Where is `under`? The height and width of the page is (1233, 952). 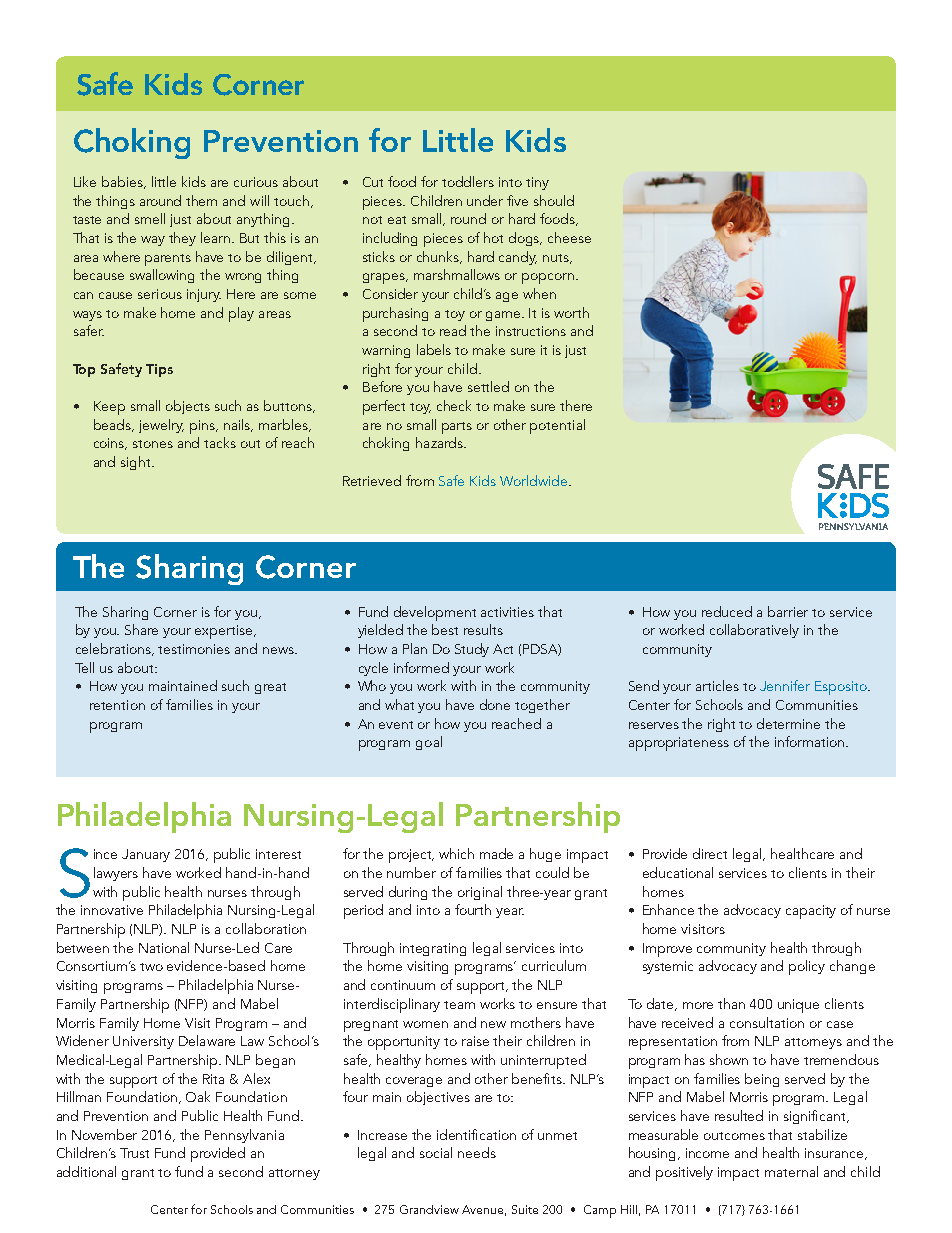
under is located at coordinates (485, 200).
